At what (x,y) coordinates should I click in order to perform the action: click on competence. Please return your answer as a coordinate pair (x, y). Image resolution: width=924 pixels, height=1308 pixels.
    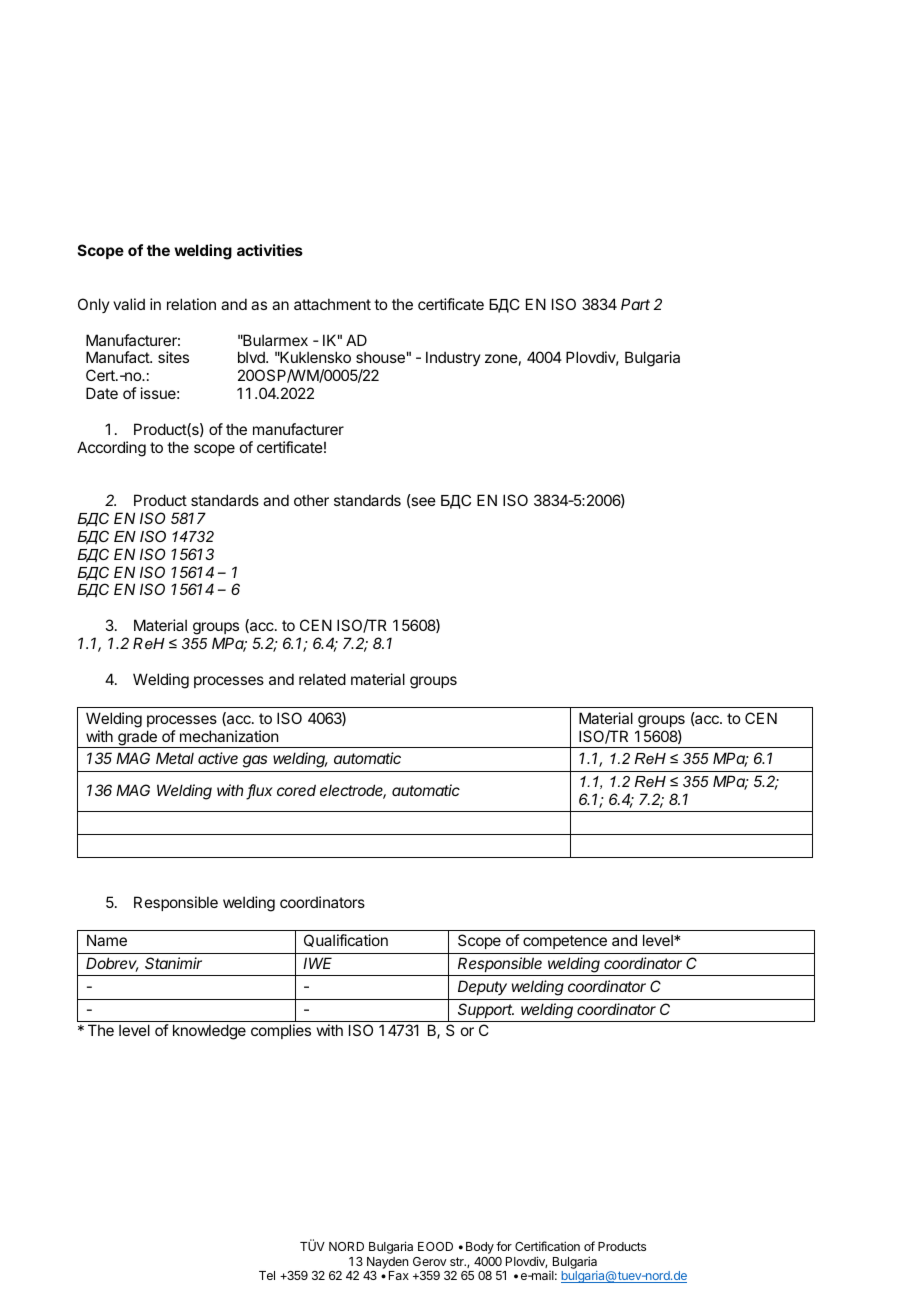
    Looking at the image, I should click on (565, 942).
